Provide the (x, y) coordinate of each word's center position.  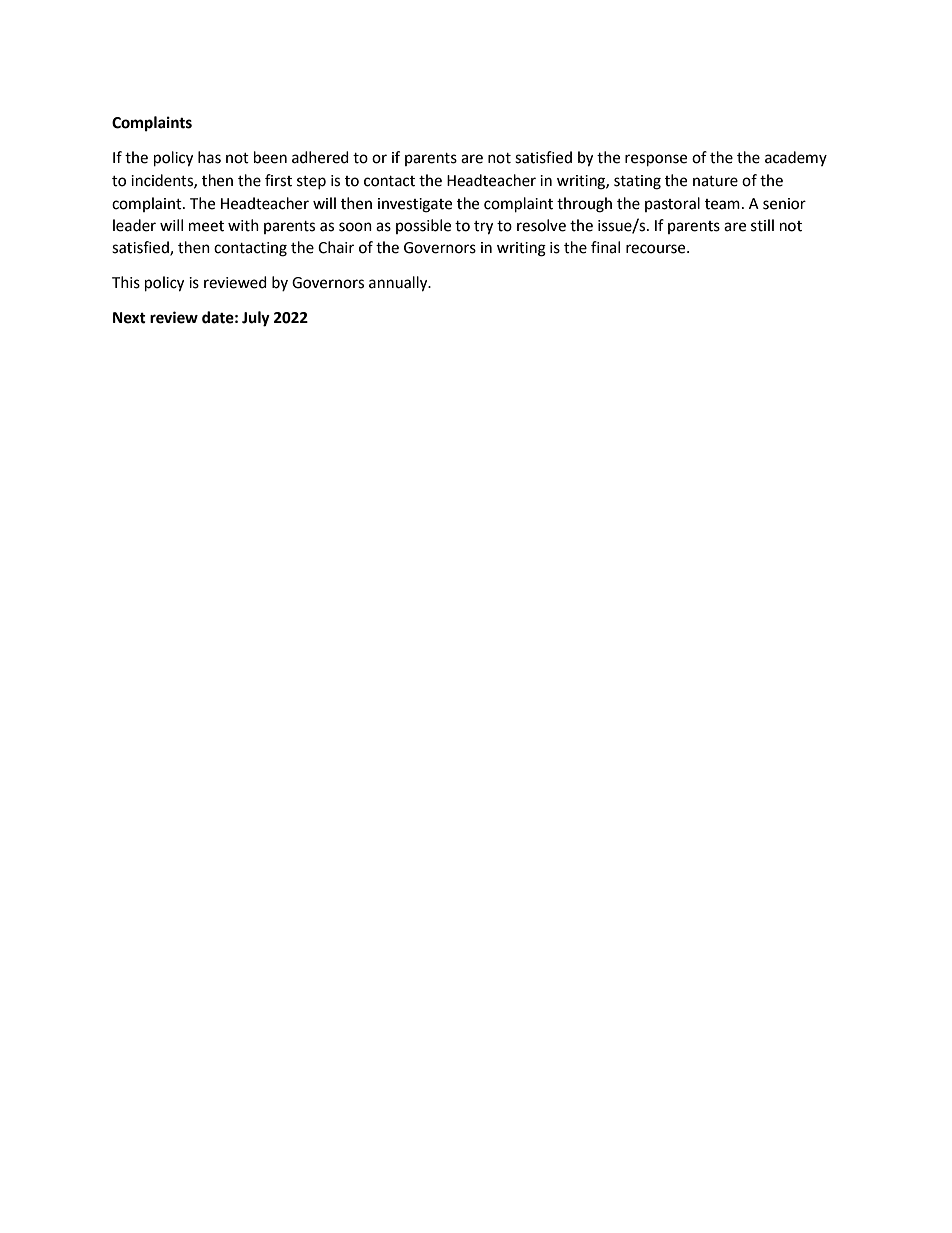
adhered (320, 157)
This (126, 282)
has (209, 157)
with (243, 225)
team (722, 204)
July (256, 319)
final (605, 247)
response (656, 160)
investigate (415, 205)
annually (399, 284)
